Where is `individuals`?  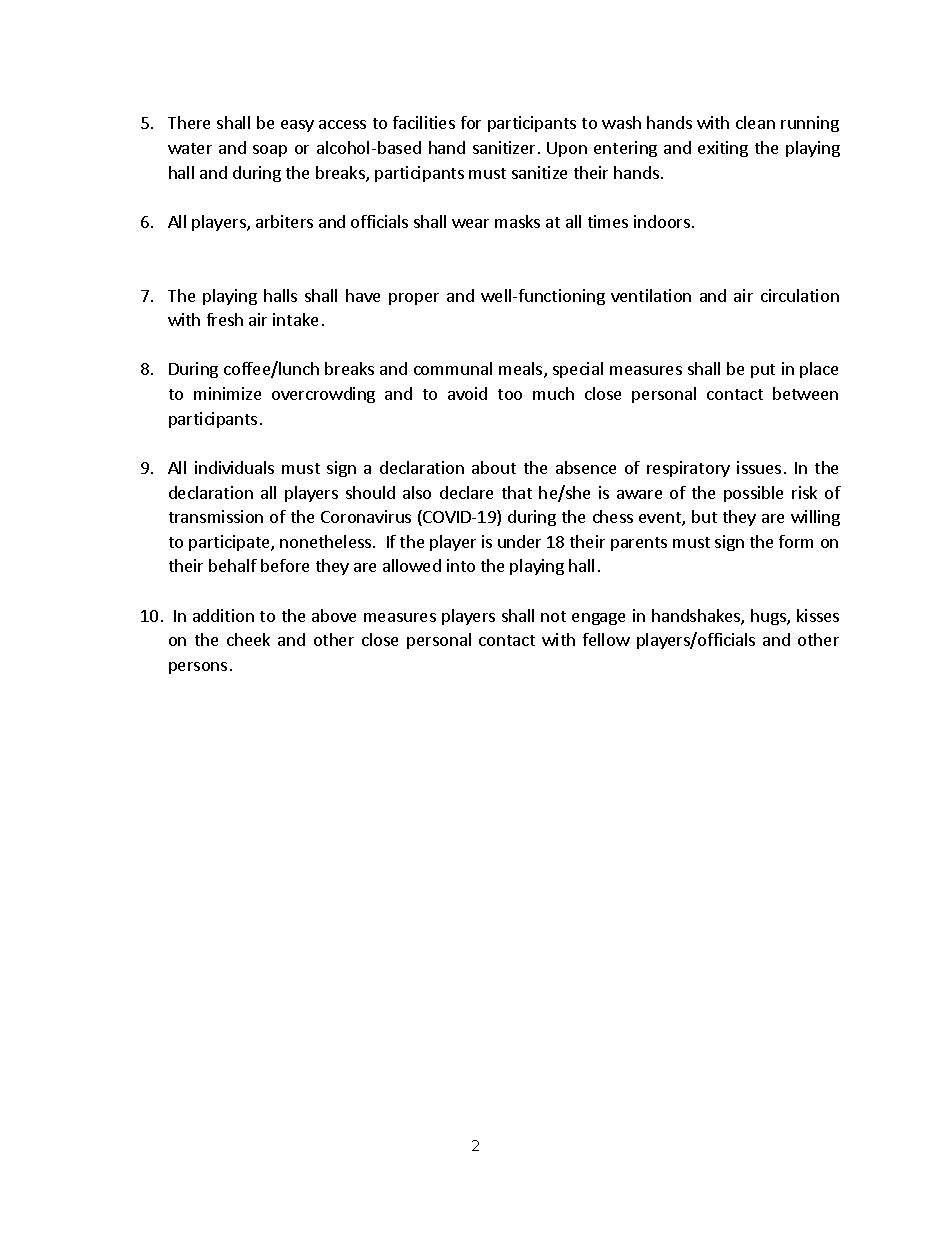
individuals is located at coordinates (234, 467).
